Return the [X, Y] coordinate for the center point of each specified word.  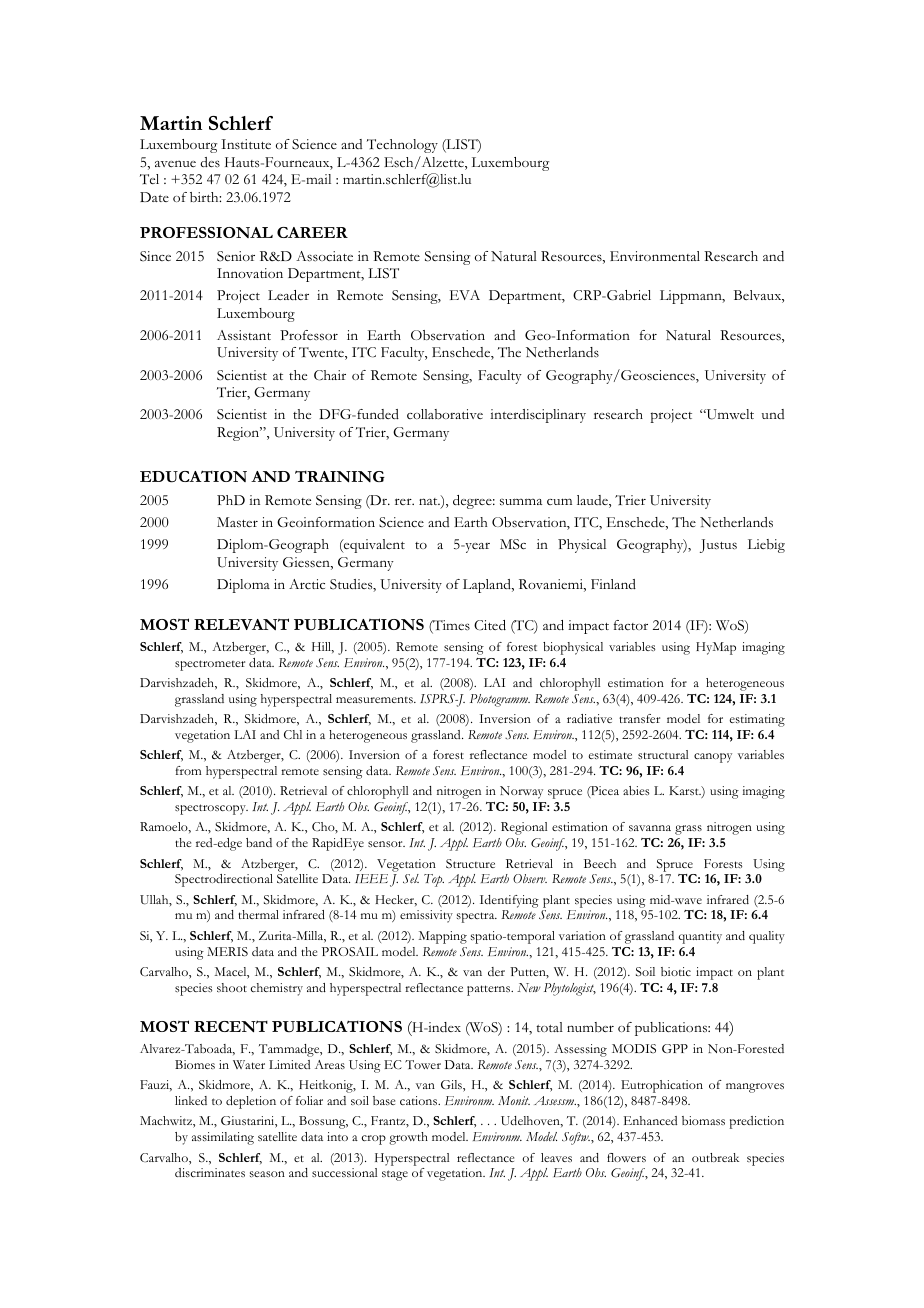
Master [237, 522]
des [210, 162]
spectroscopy [211, 809]
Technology [402, 146]
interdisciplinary [538, 416]
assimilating [223, 1138]
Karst [685, 790]
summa [521, 502]
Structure [470, 864]
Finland [613, 584]
